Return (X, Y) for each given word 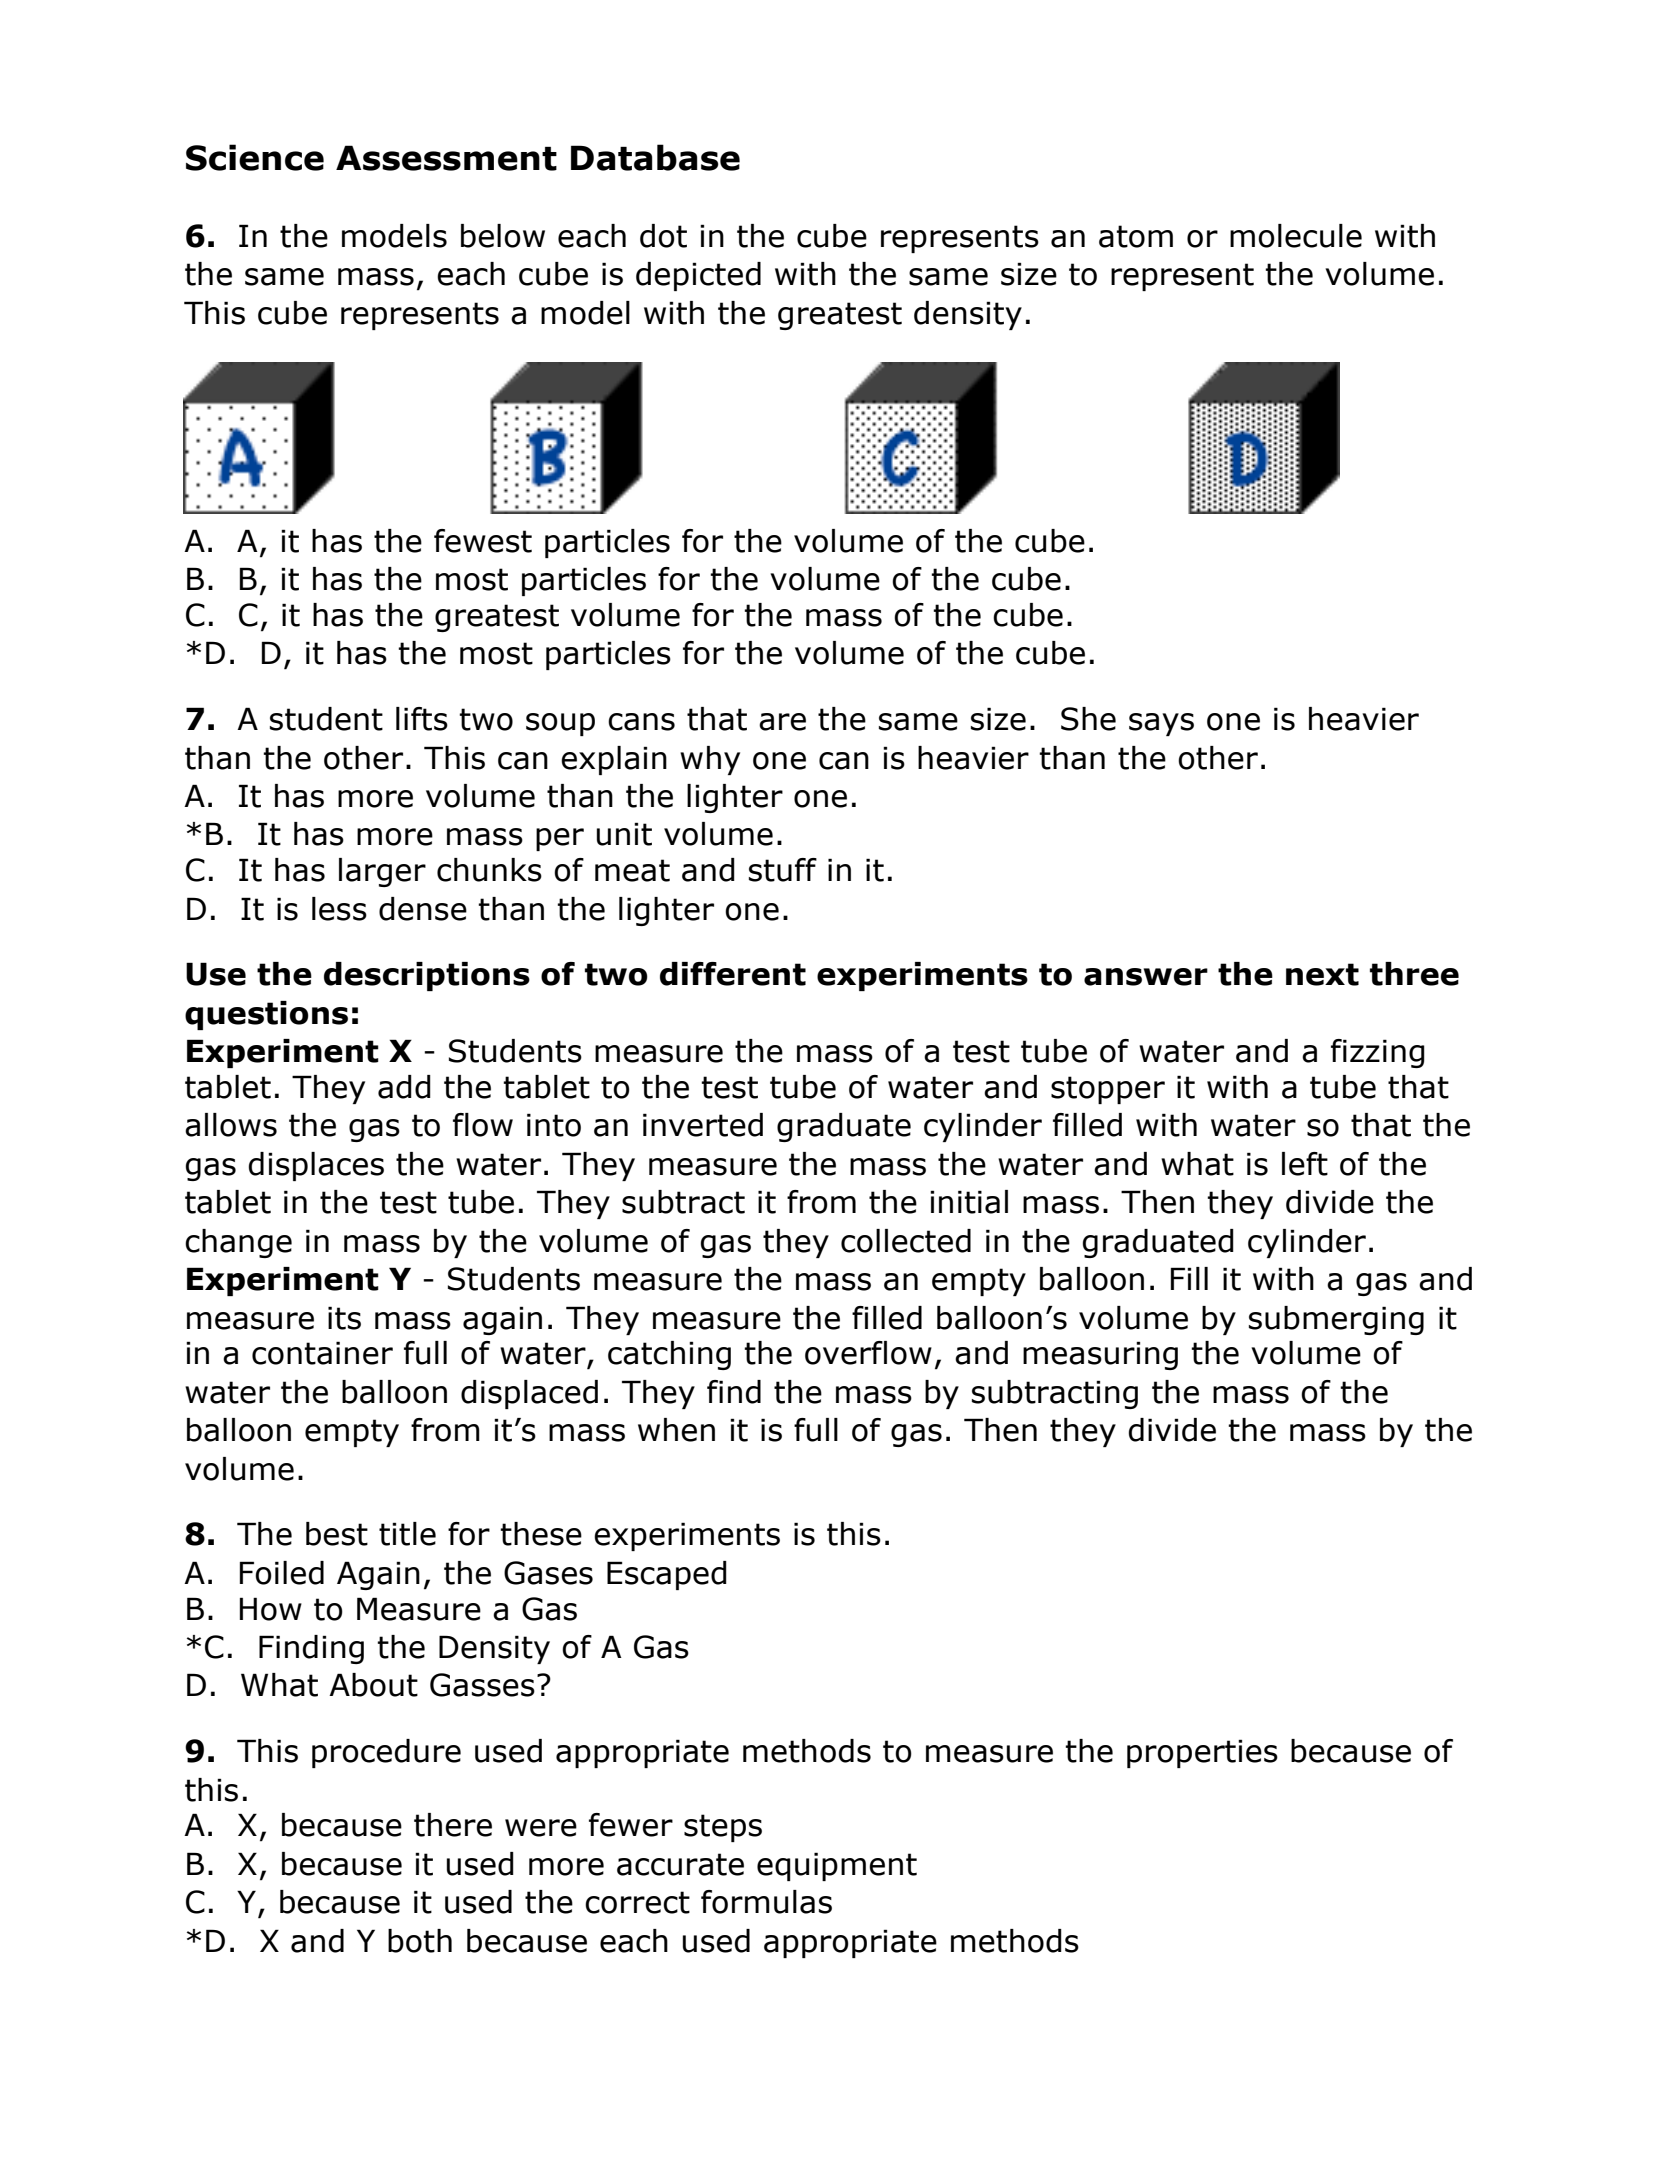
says (1161, 724)
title (407, 1534)
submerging (1336, 1320)
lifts (422, 719)
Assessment (446, 158)
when (676, 1430)
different (733, 974)
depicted (698, 276)
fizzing (1378, 1053)
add (404, 1087)
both (420, 1941)
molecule (1296, 236)
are (782, 722)
